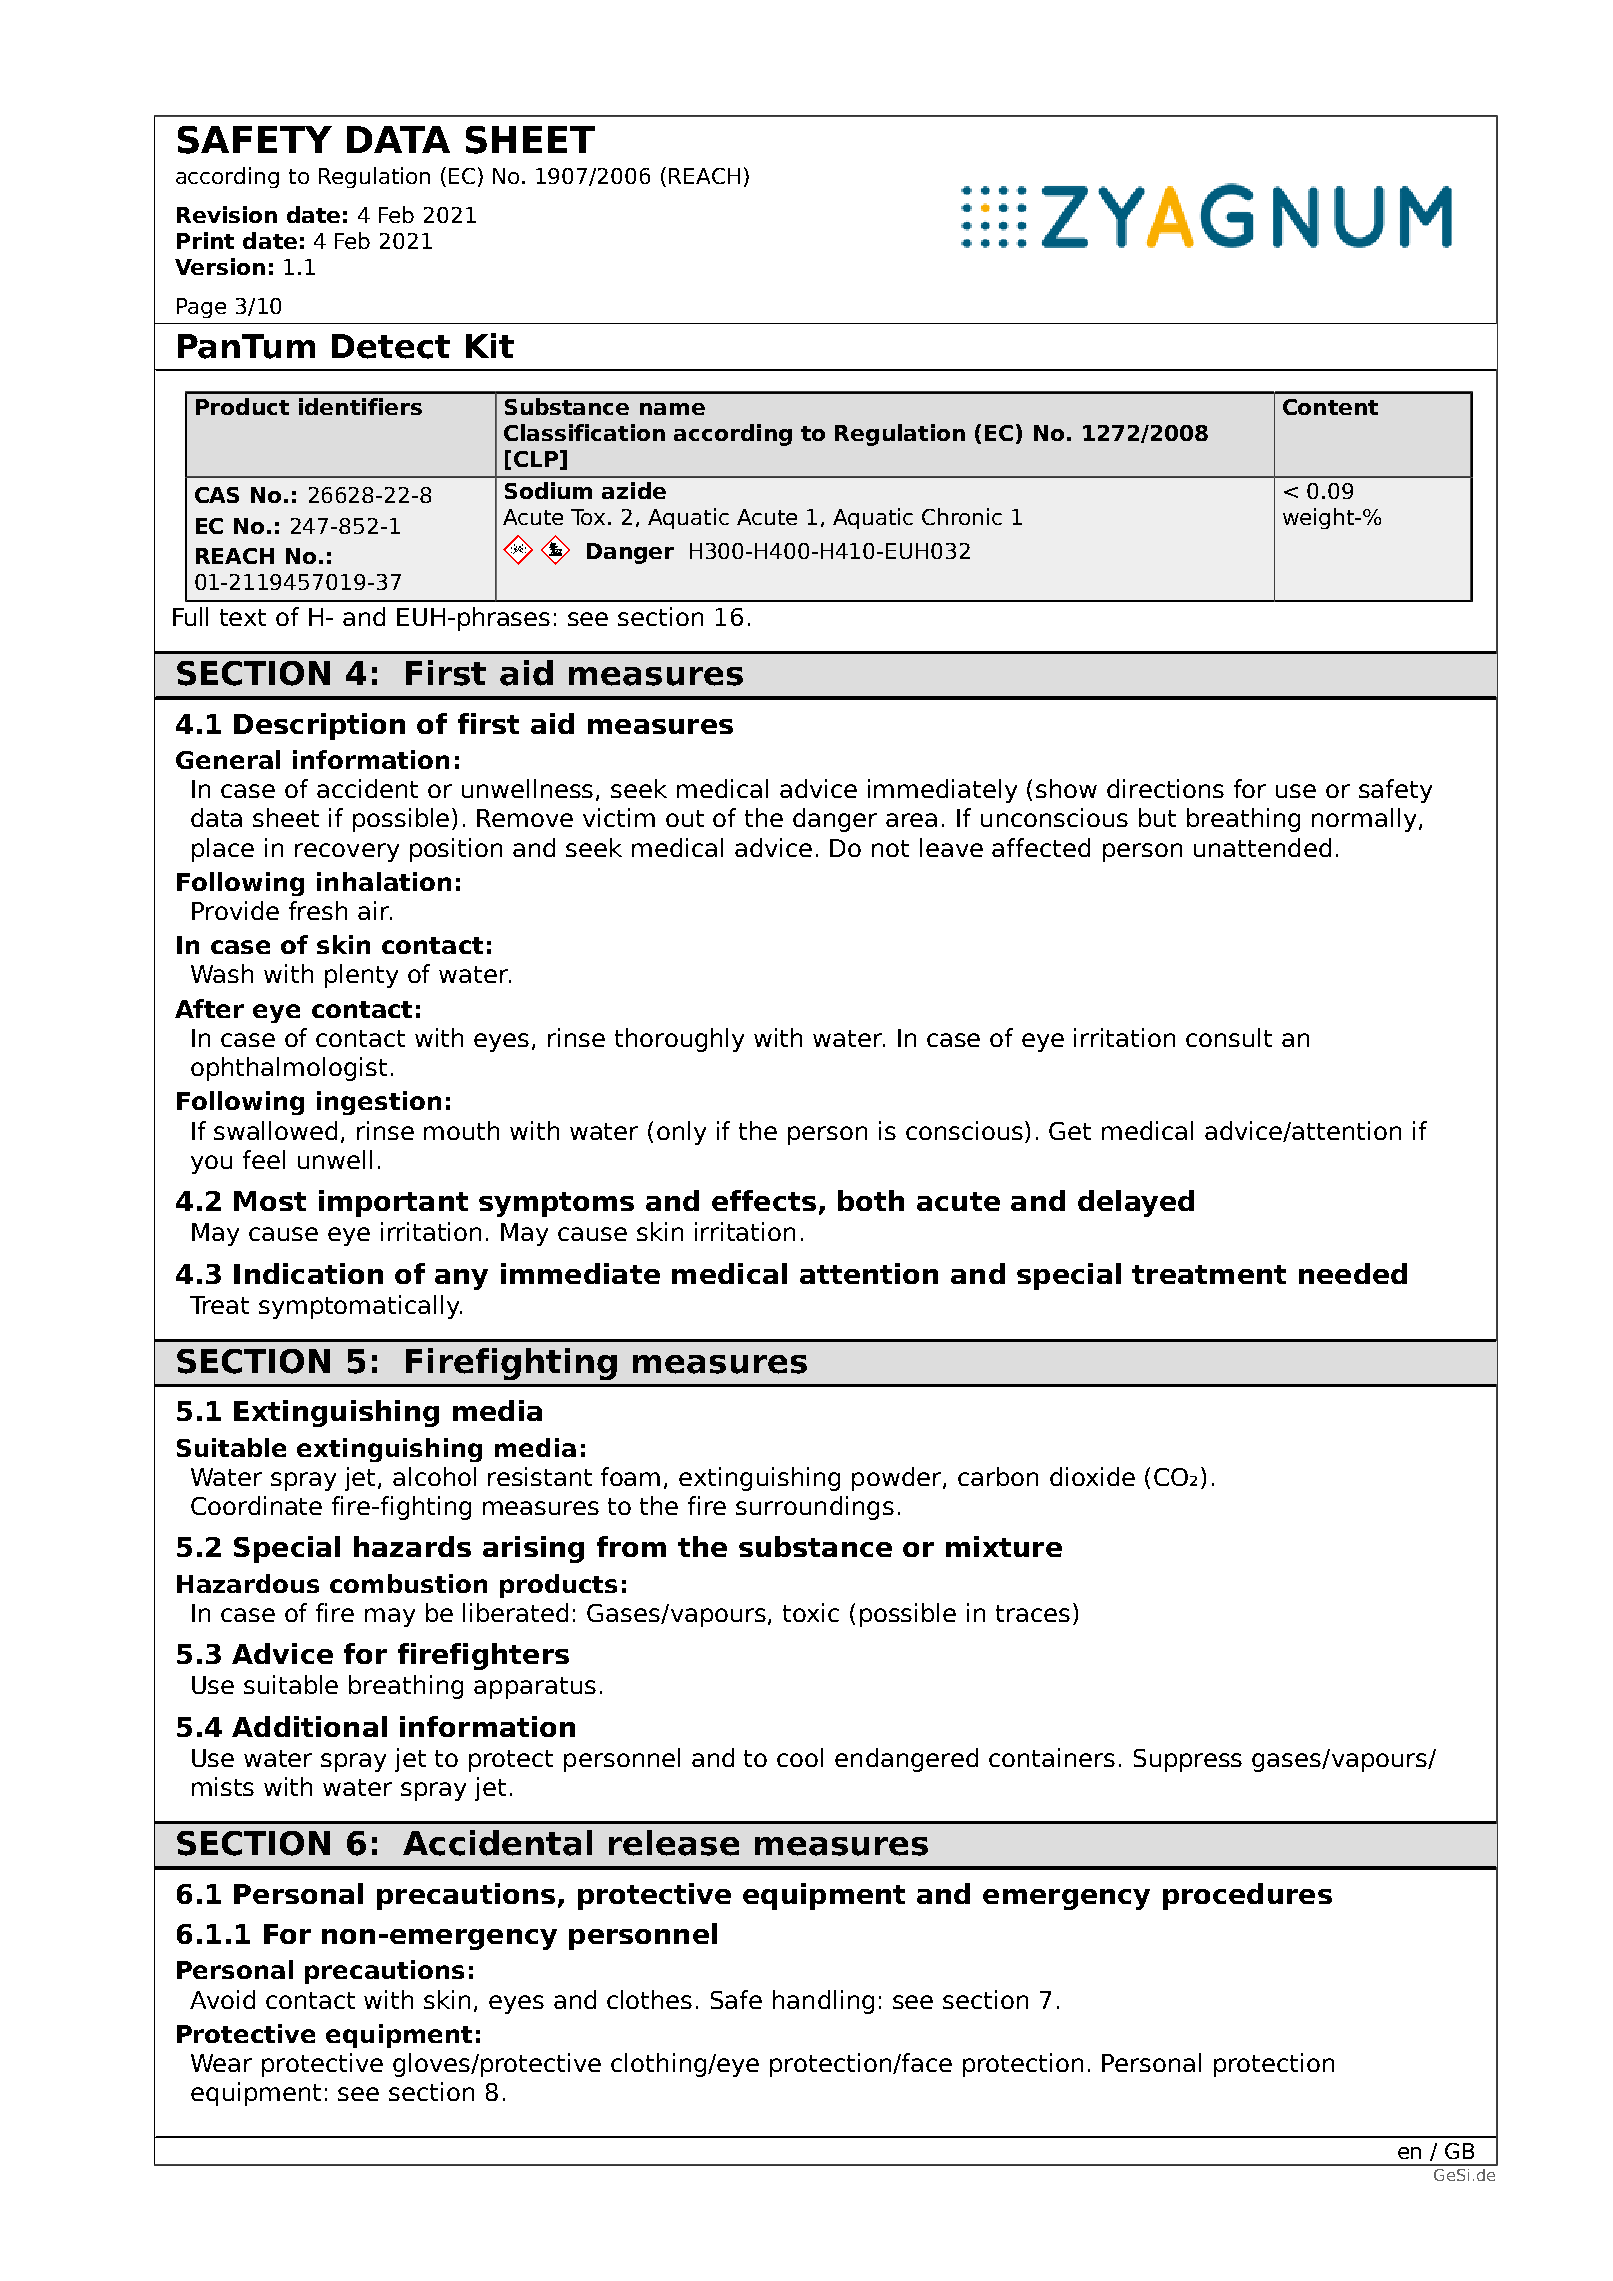  I want to click on name, so click(672, 409).
